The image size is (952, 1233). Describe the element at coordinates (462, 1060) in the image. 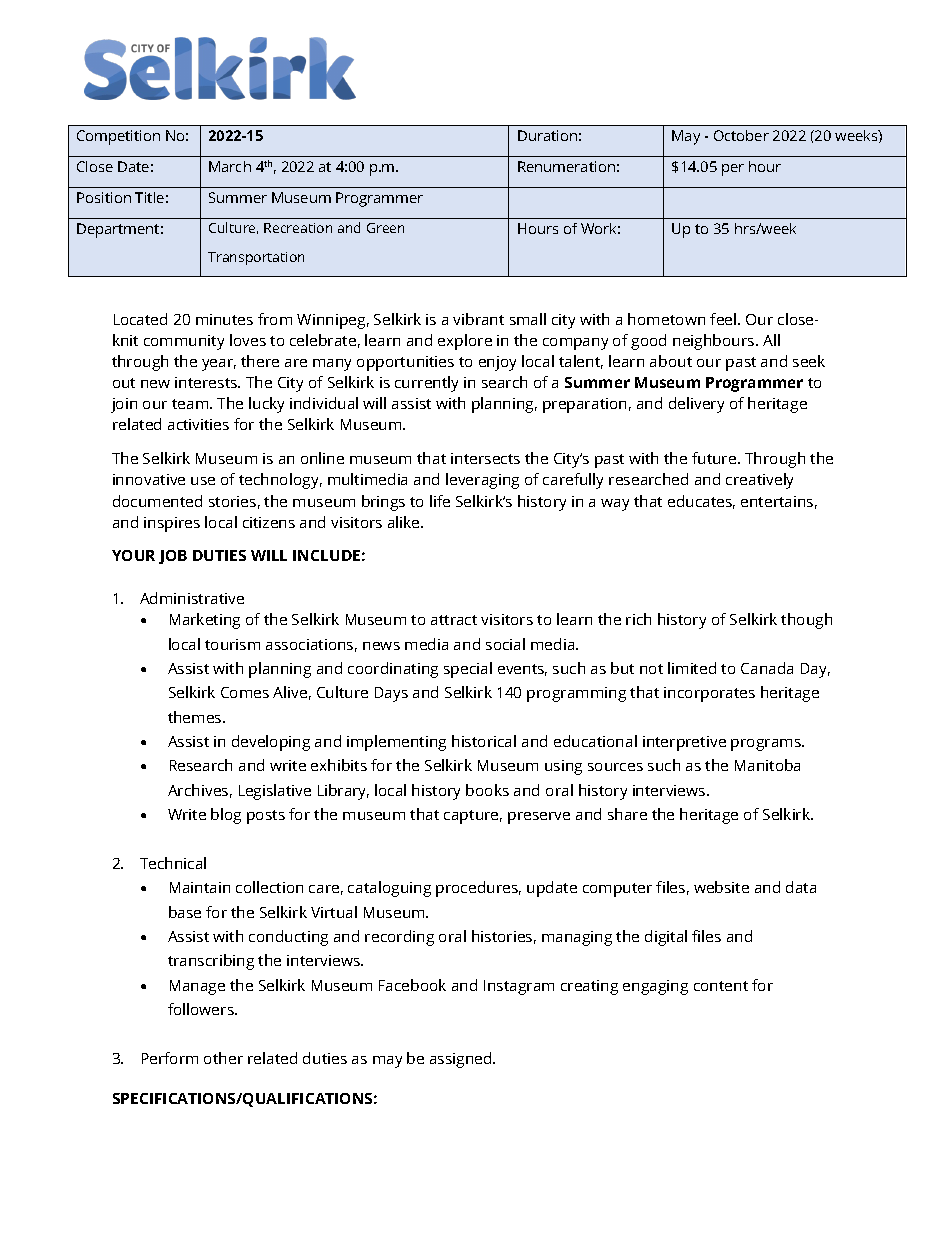

I see `assigned` at that location.
